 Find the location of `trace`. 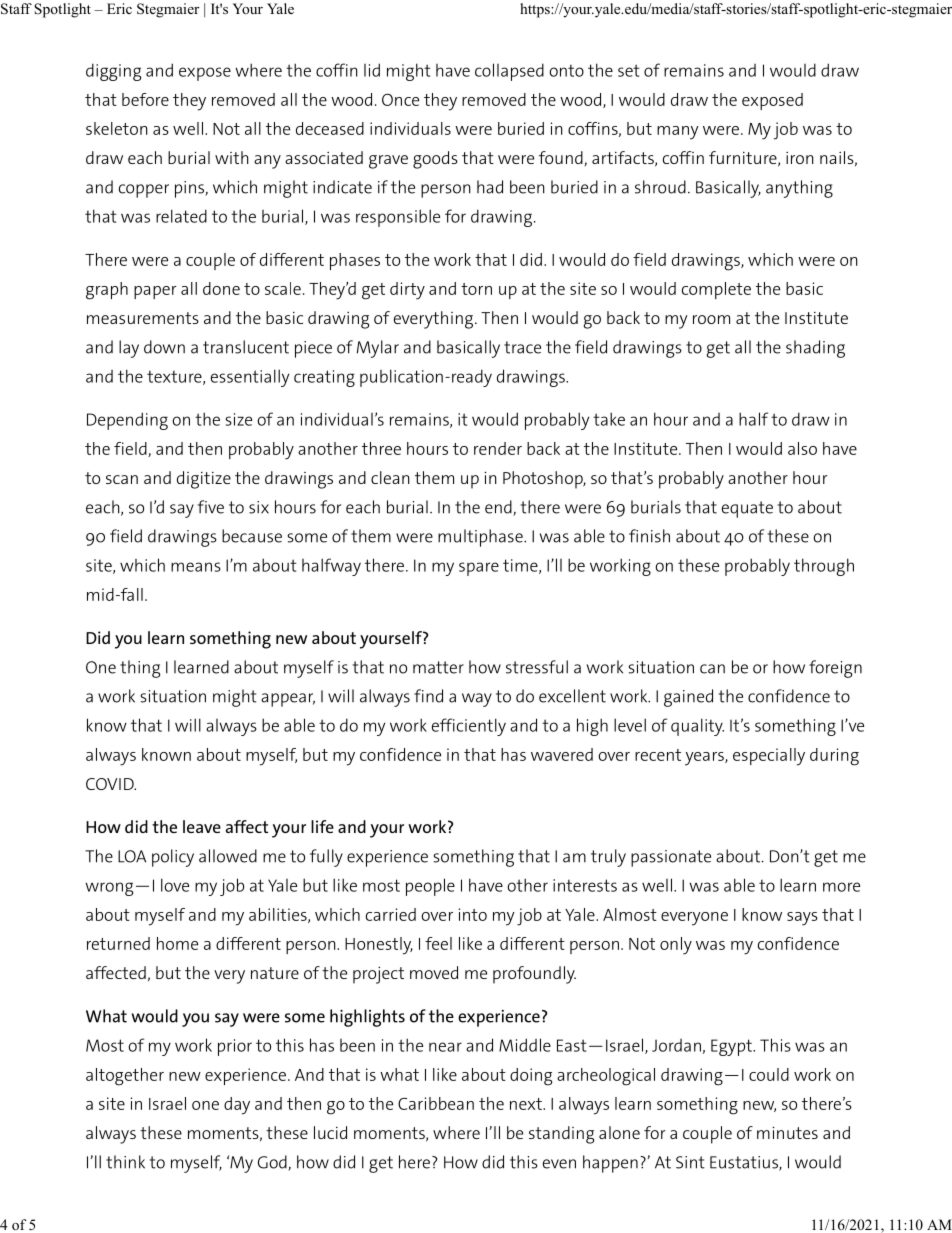

trace is located at coordinates (522, 347).
